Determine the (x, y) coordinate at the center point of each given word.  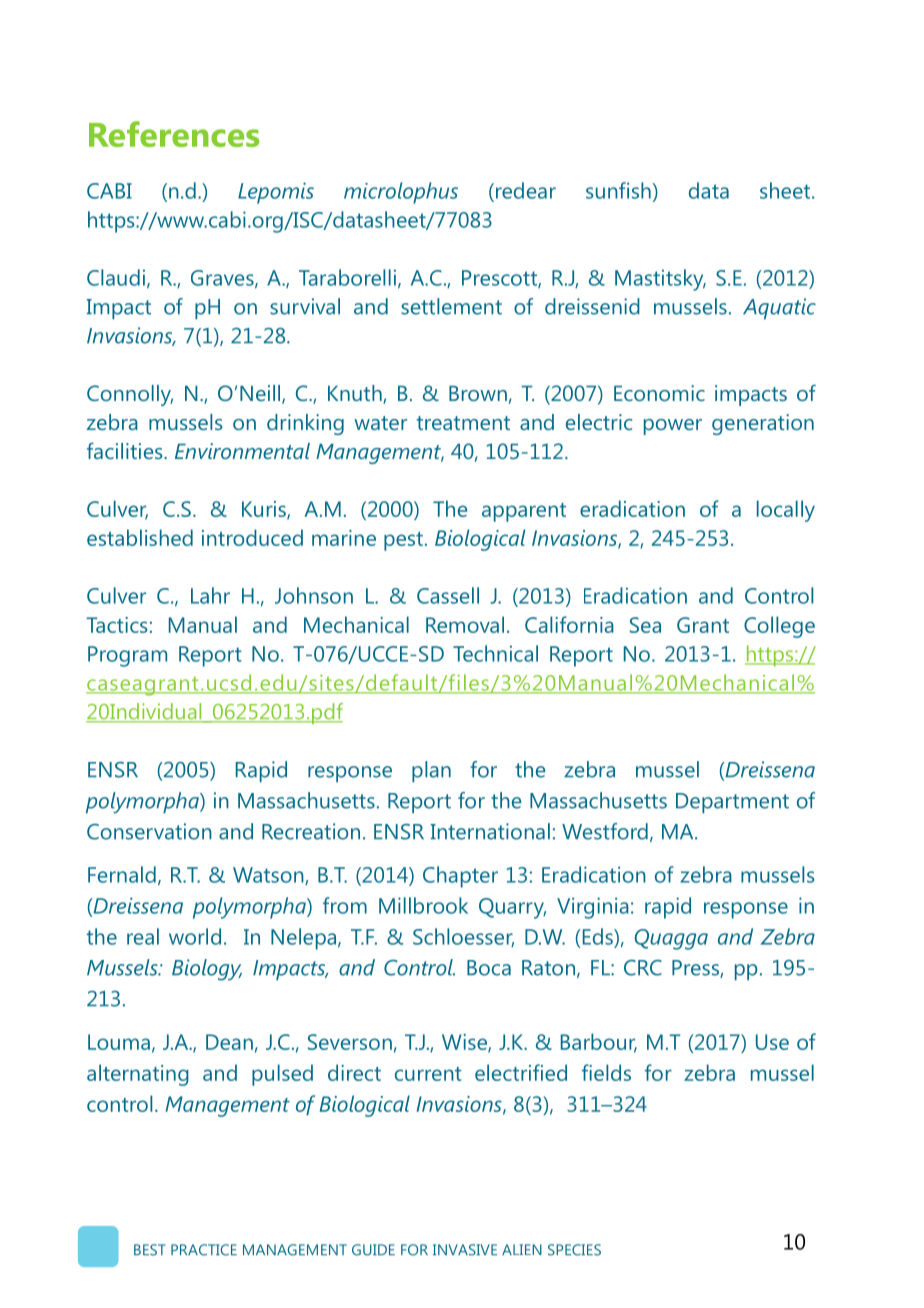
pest (403, 541)
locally (786, 511)
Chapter (460, 877)
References (174, 134)
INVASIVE (465, 1250)
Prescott (500, 279)
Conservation (149, 831)
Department (732, 803)
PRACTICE (204, 1250)
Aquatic (779, 309)
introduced (252, 537)
